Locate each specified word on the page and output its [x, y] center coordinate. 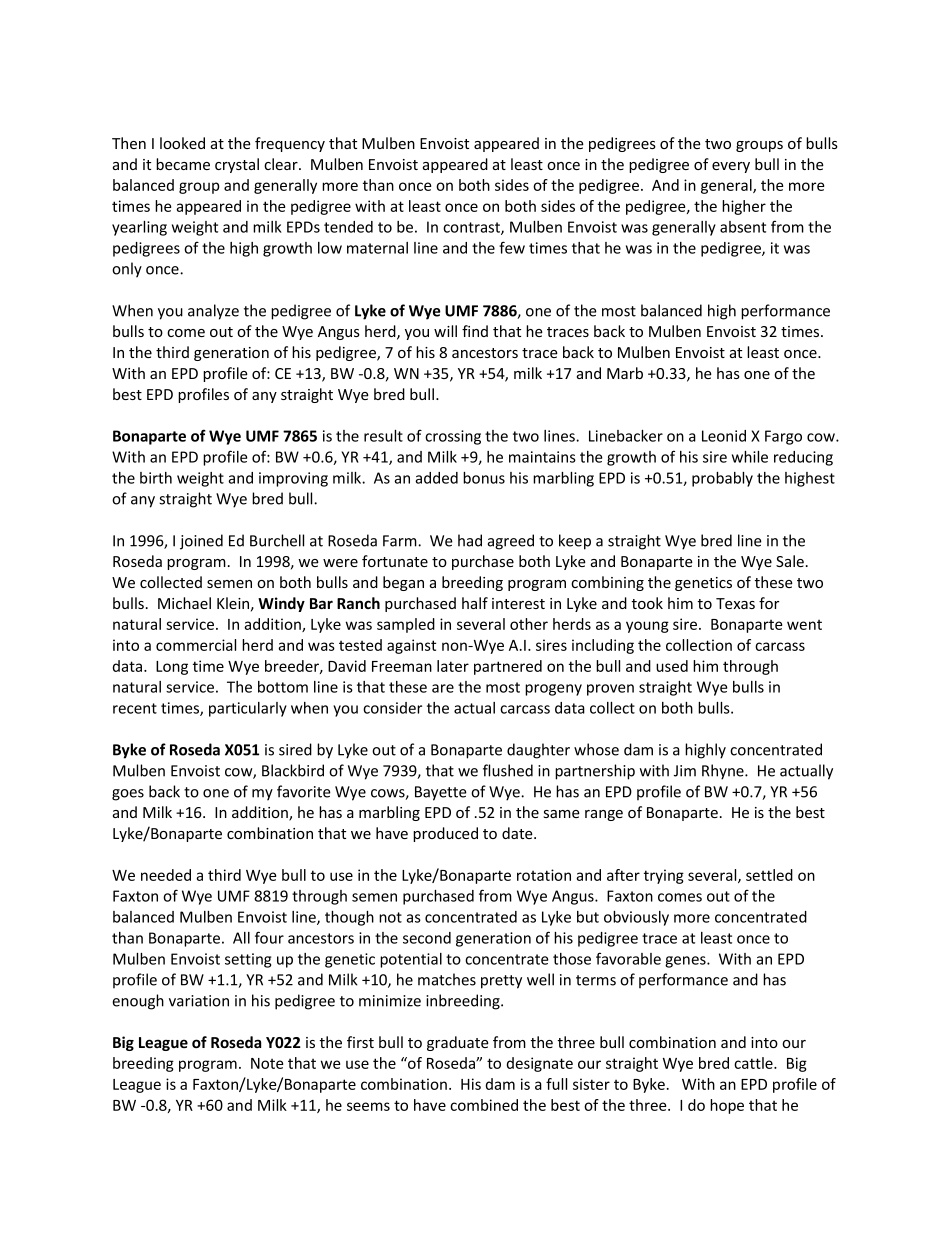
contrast [472, 228]
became [183, 164]
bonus [484, 478]
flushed [508, 770]
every [731, 167]
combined [484, 1105]
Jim [685, 771]
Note [267, 1063]
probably [722, 479]
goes [128, 795]
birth [156, 478]
